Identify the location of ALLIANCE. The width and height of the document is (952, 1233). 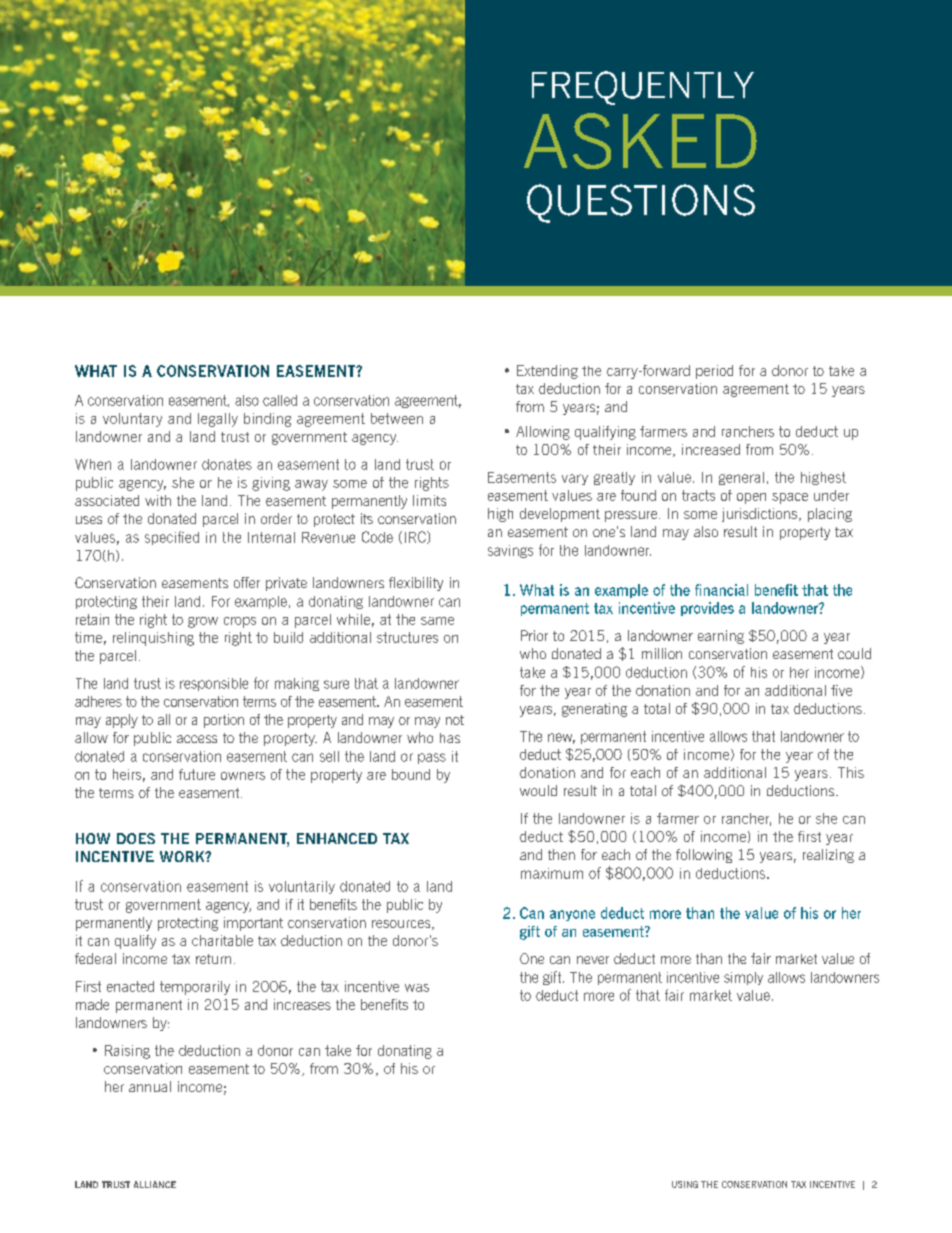
(155, 1184).
